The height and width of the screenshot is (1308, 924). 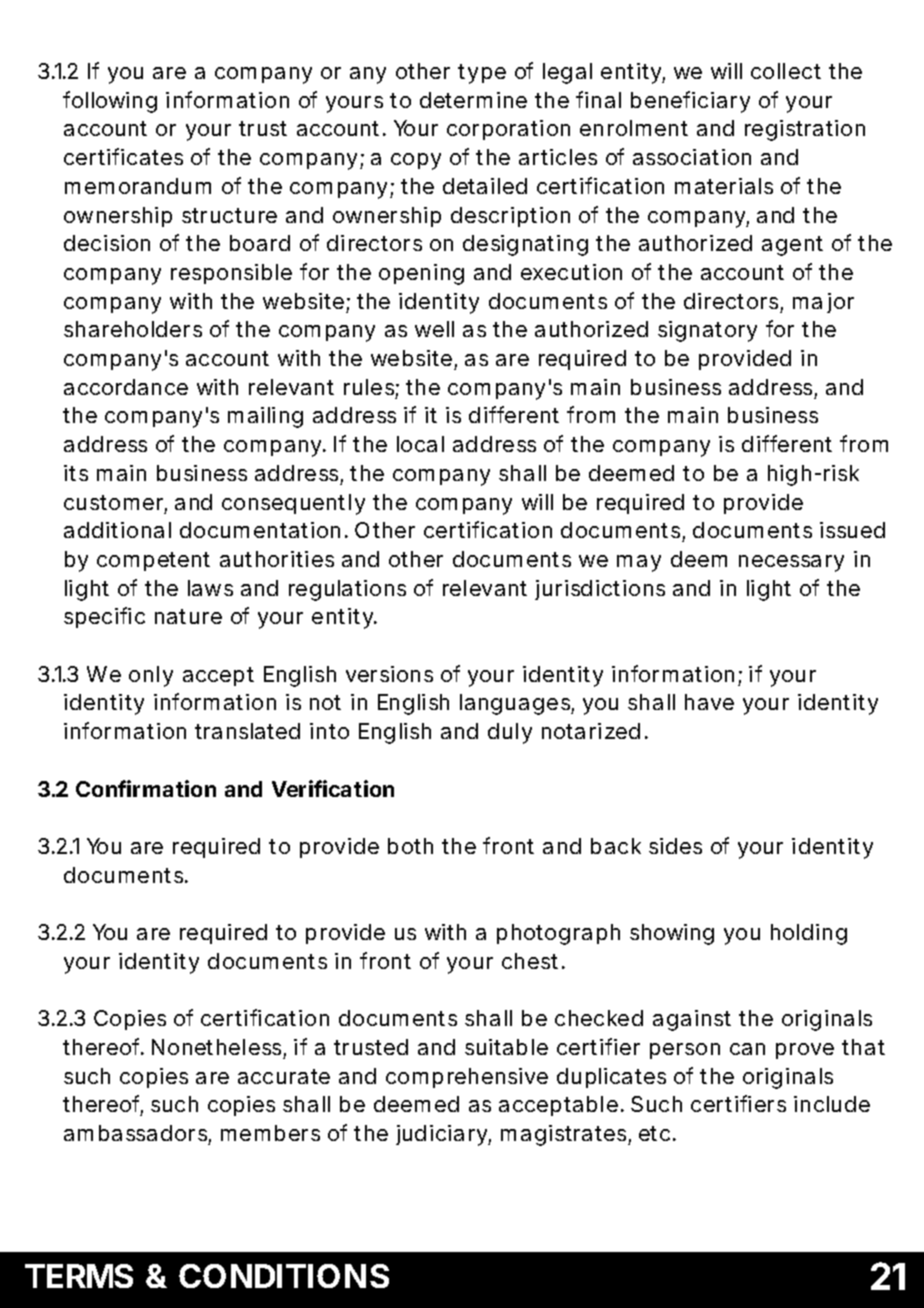 I want to click on local, so click(x=420, y=444).
